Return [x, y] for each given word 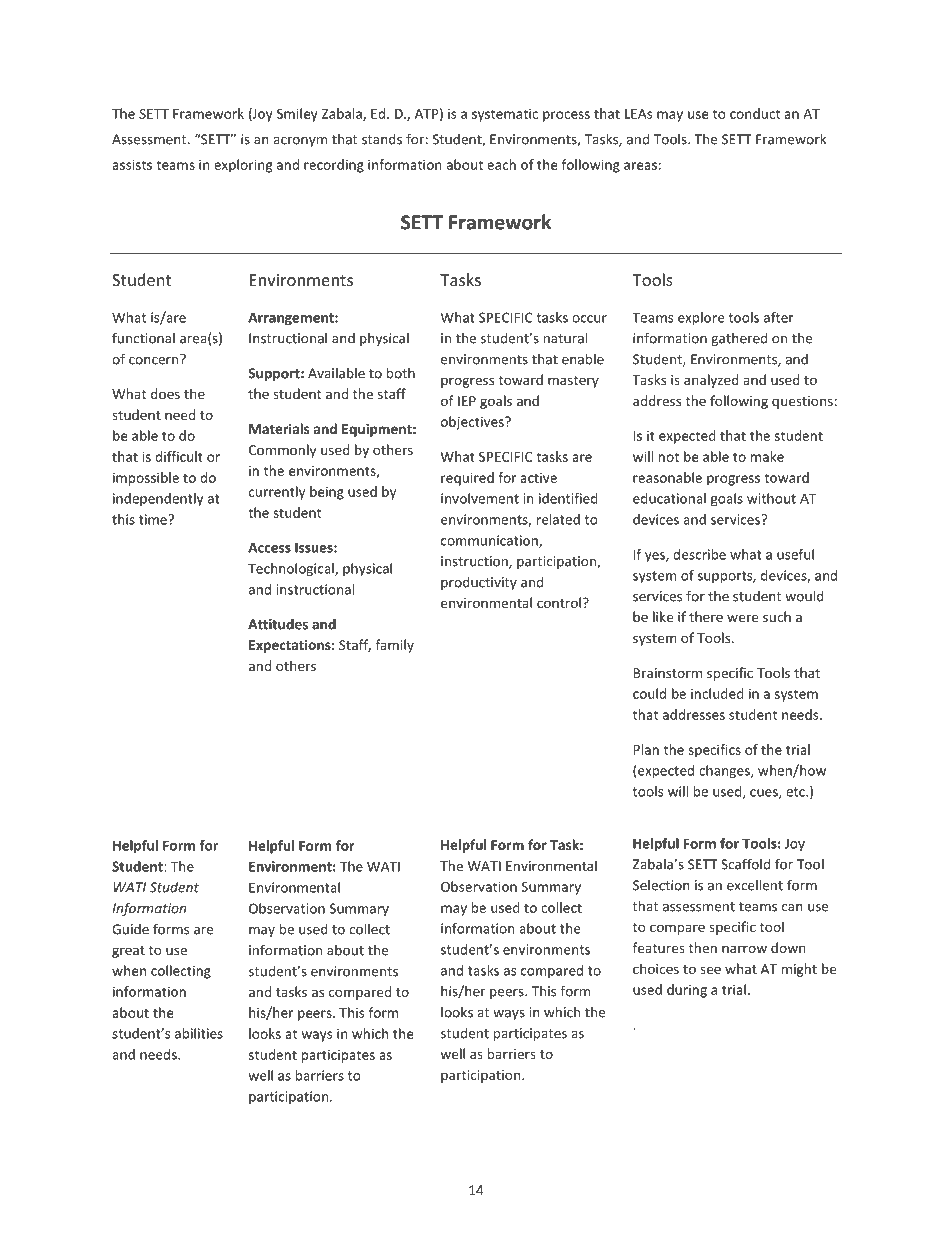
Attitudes [278, 624]
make [767, 456]
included [717, 693]
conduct [755, 113]
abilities [199, 1033]
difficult [179, 456]
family [395, 646]
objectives [473, 423]
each [501, 164]
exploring [243, 166]
